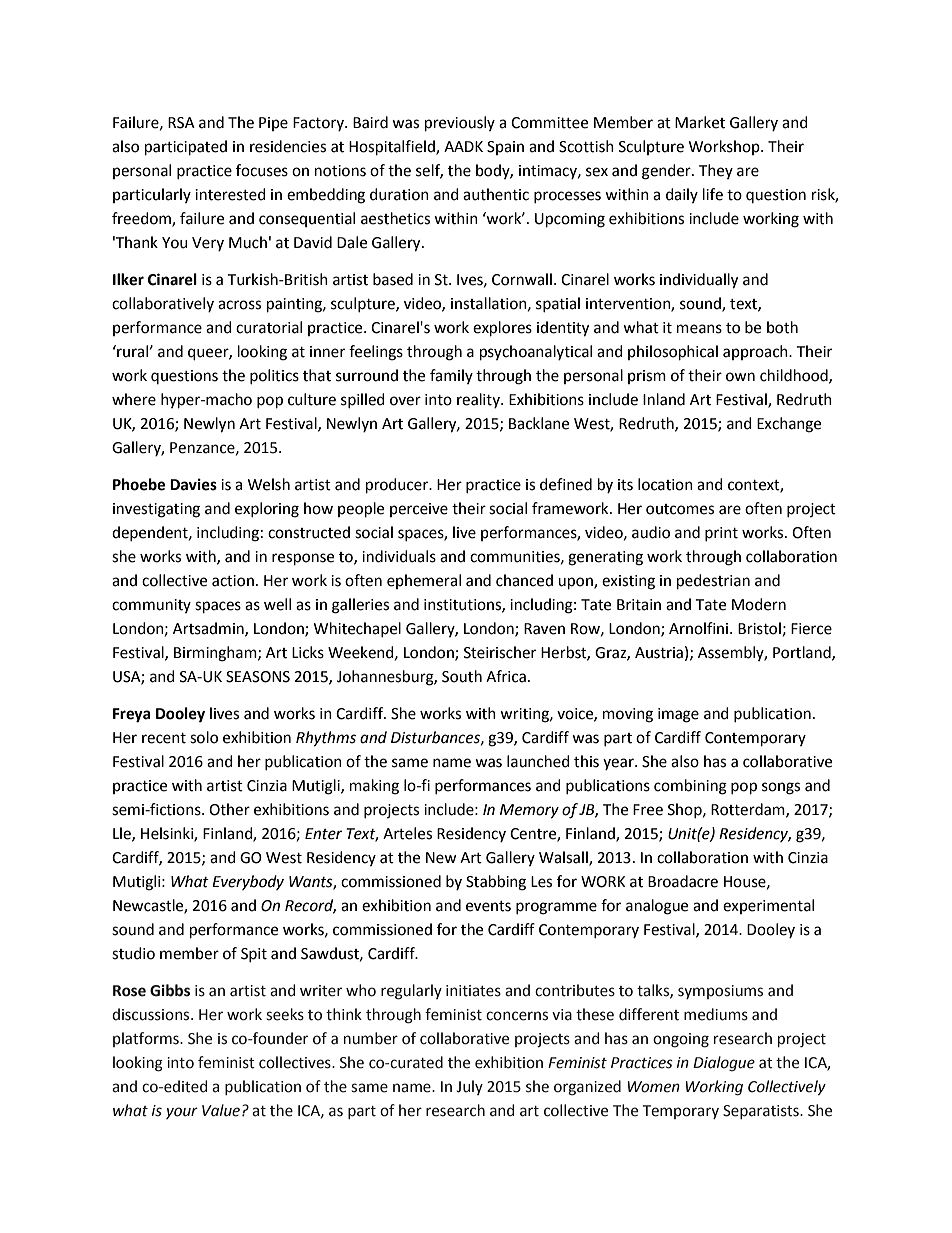  I want to click on They, so click(716, 171).
